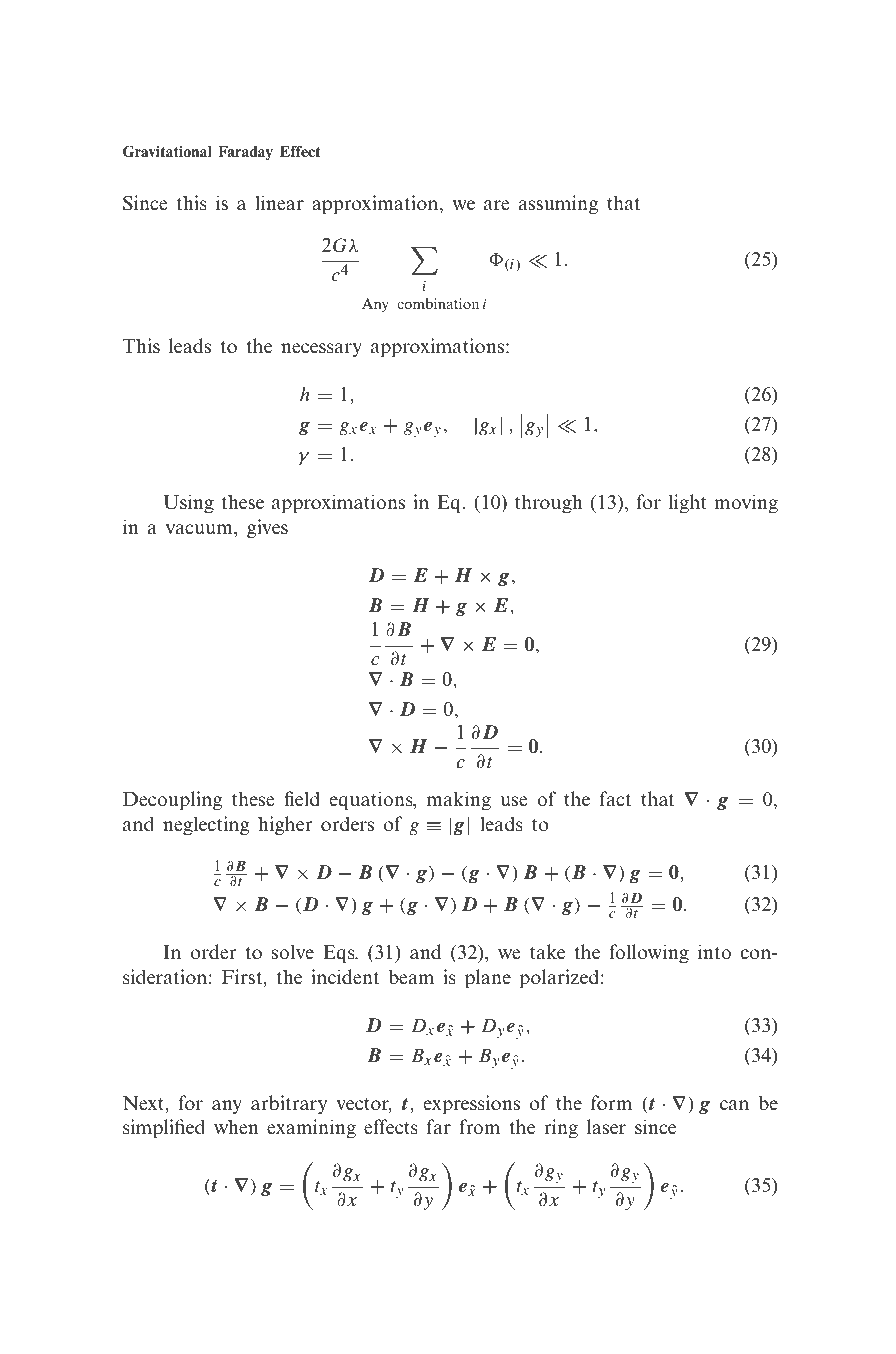 This screenshot has width=896, height=1354. I want to click on through, so click(549, 504).
